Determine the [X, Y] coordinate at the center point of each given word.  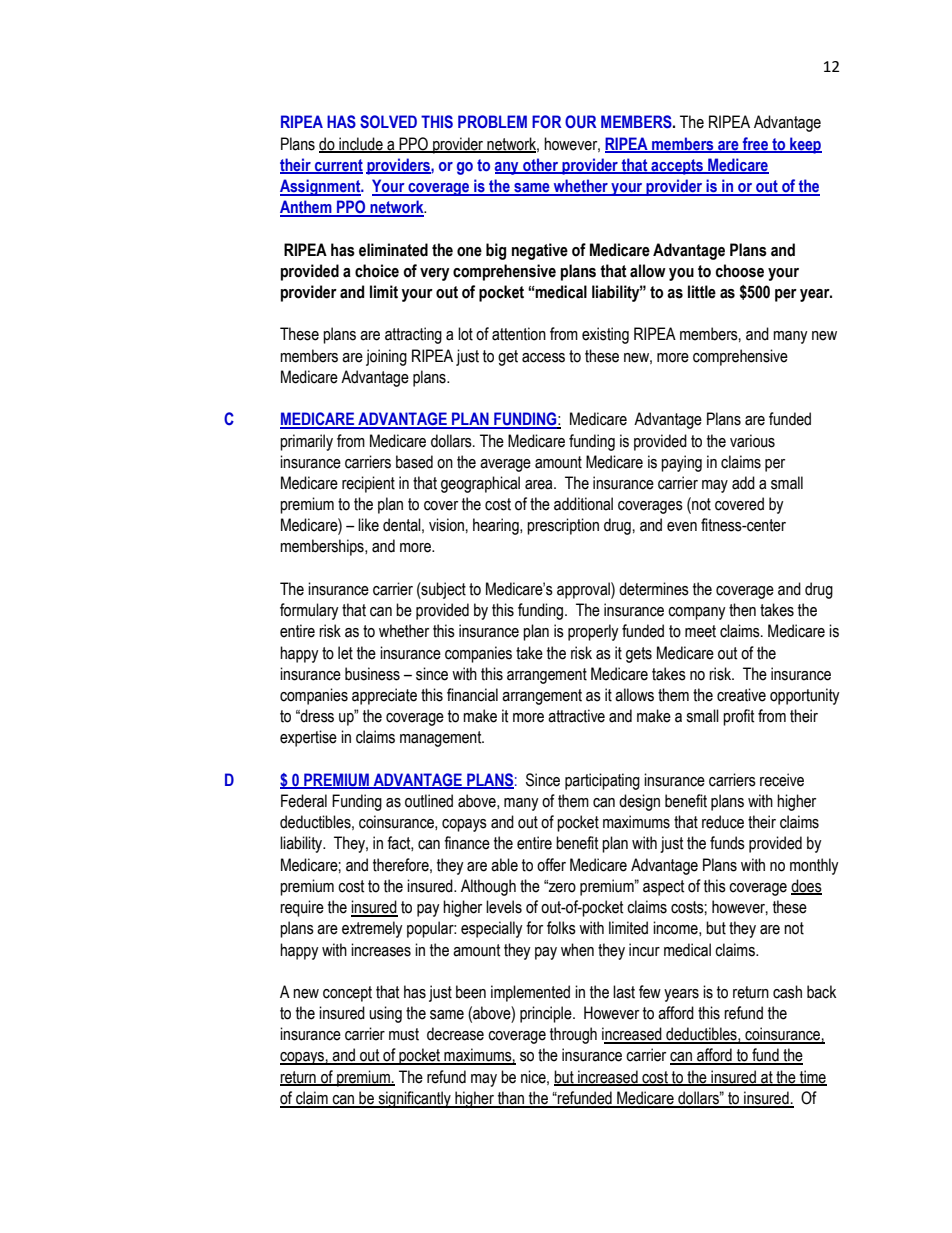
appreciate [384, 696]
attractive [576, 716]
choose [740, 271]
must [404, 1034]
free [756, 144]
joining [386, 357]
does [806, 886]
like [368, 525]
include [361, 144]
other [541, 165]
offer [551, 865]
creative [741, 695]
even [682, 527]
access [543, 358]
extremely [372, 929]
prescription [563, 526]
